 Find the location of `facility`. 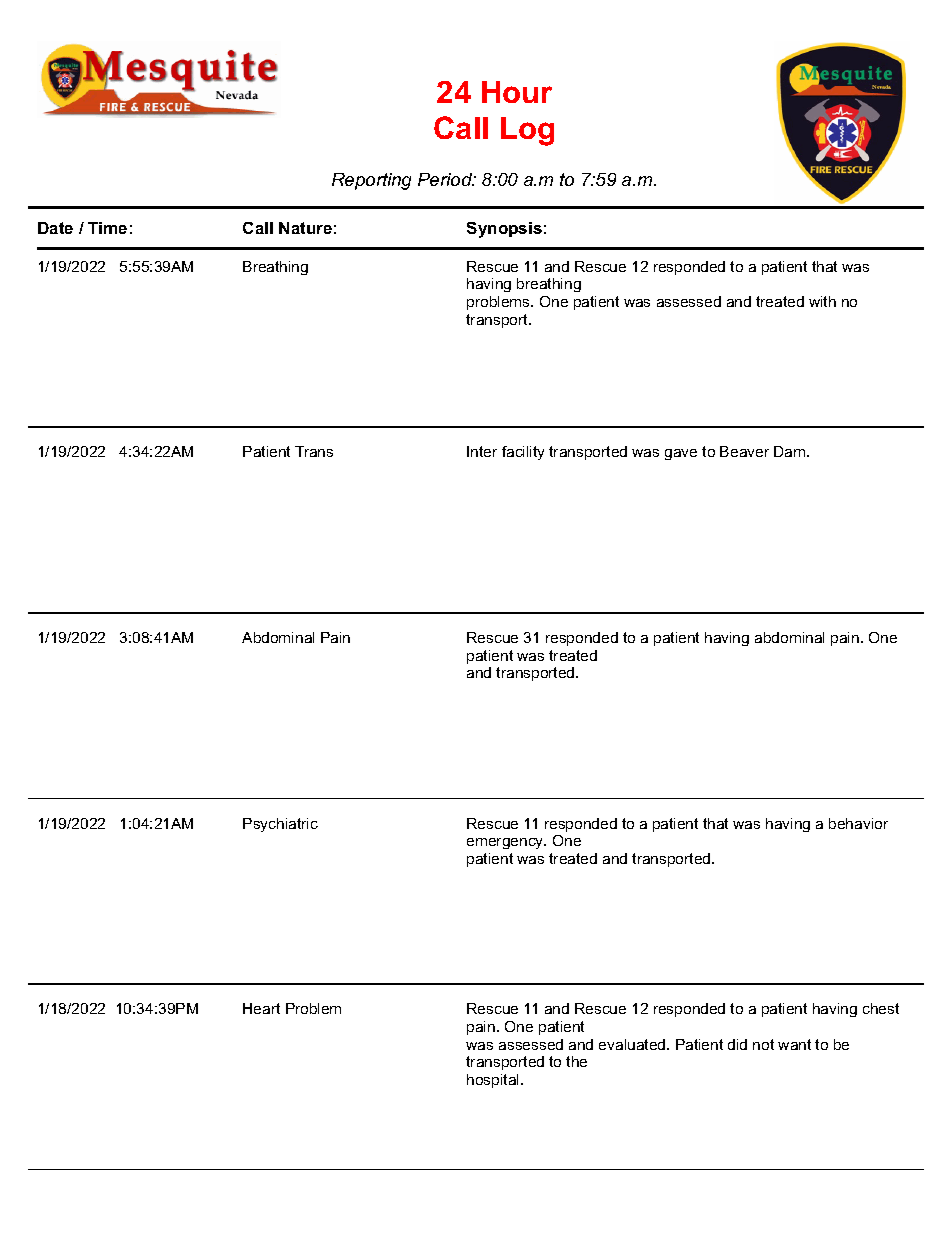

facility is located at coordinates (523, 453).
